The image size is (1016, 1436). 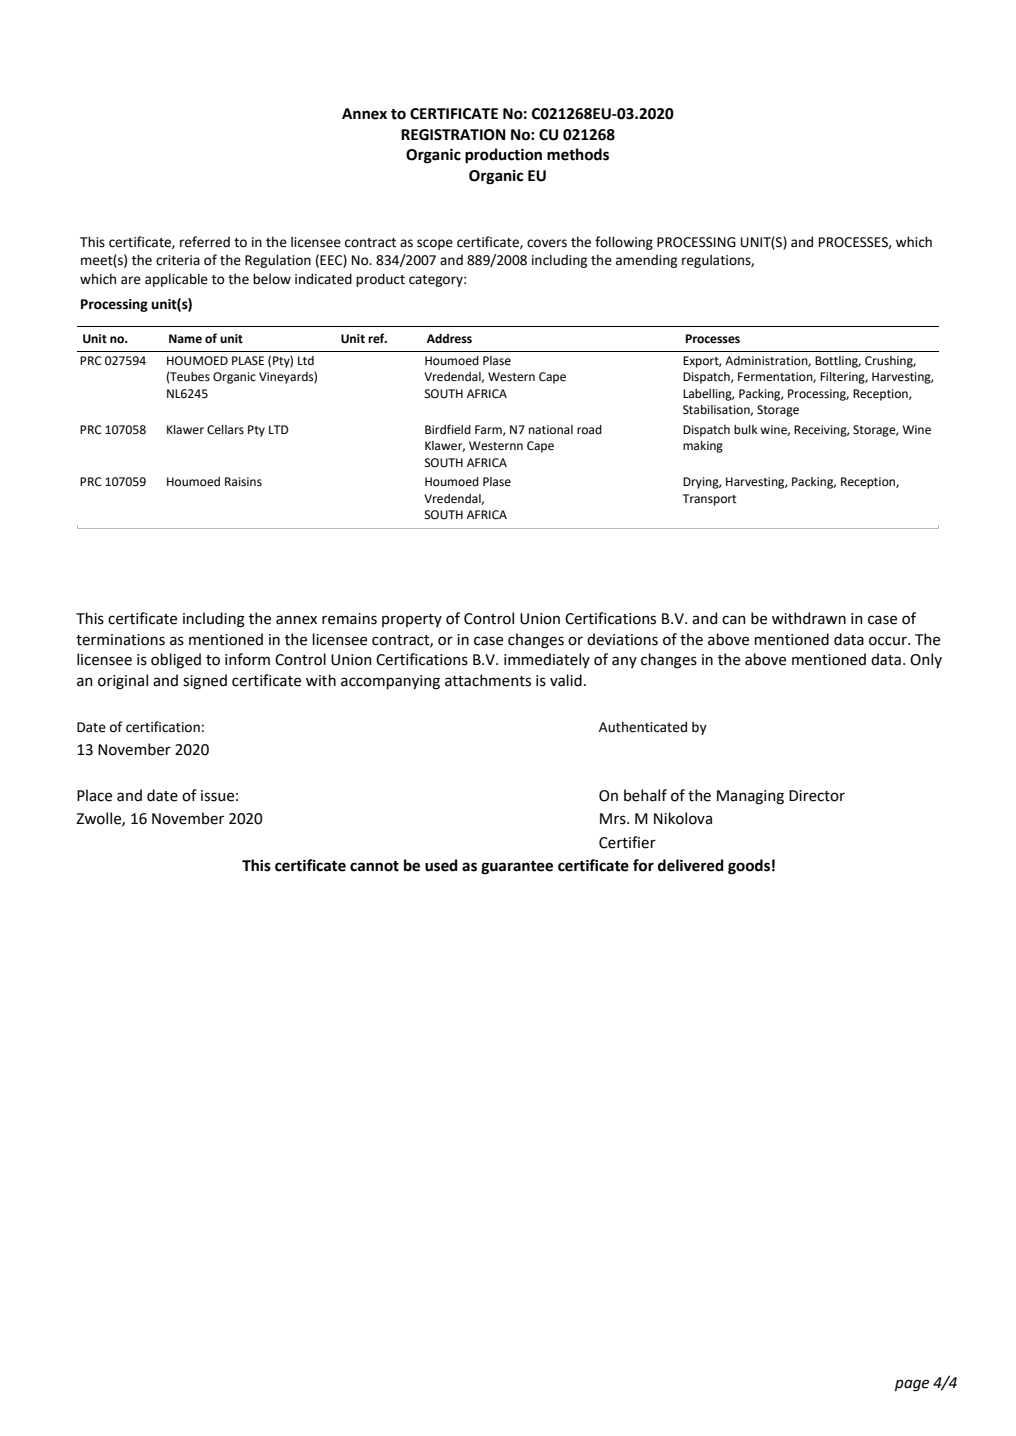 What do you see at coordinates (217, 796) in the screenshot?
I see `issue` at bounding box center [217, 796].
